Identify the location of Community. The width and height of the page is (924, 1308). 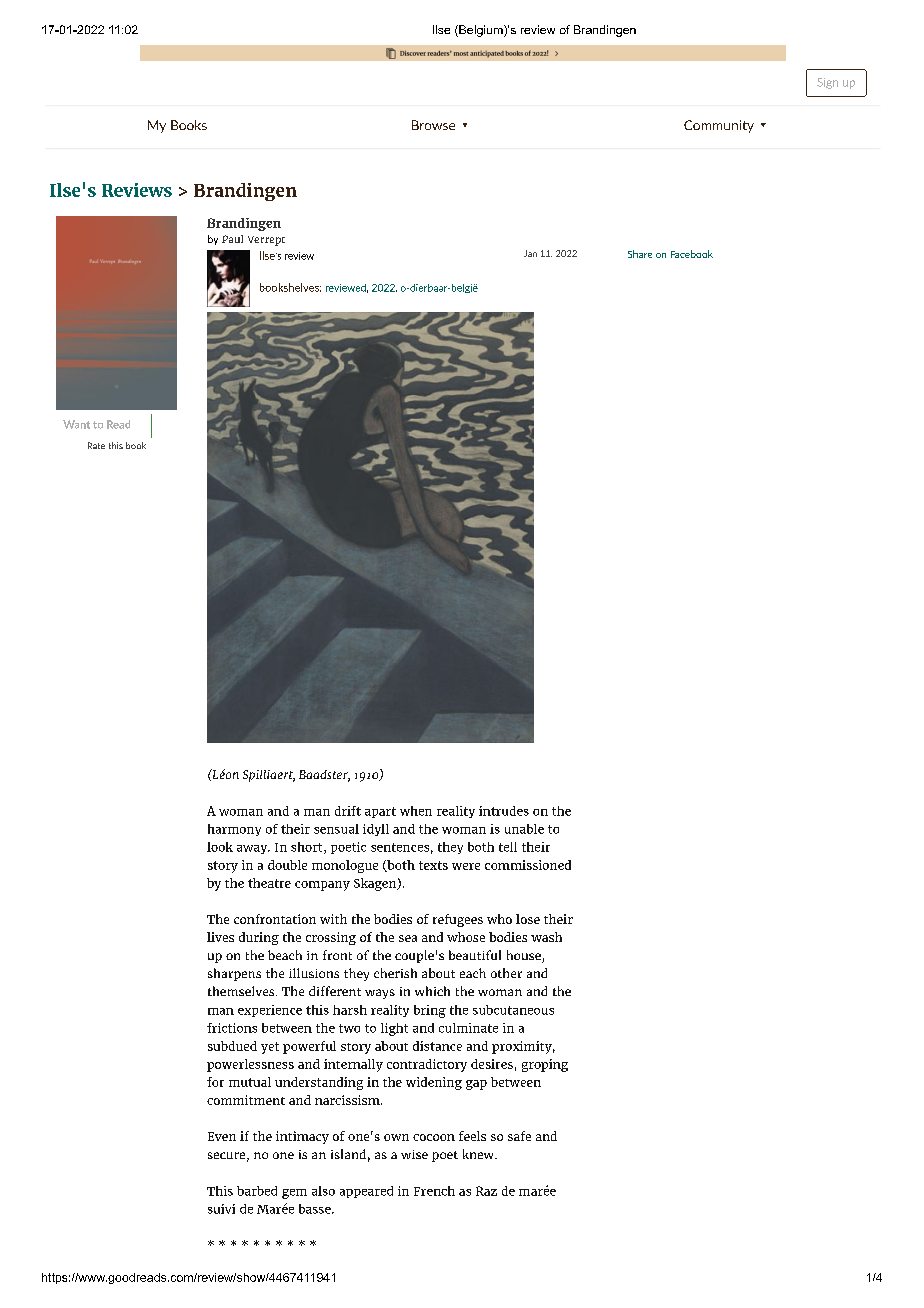
(719, 126).
